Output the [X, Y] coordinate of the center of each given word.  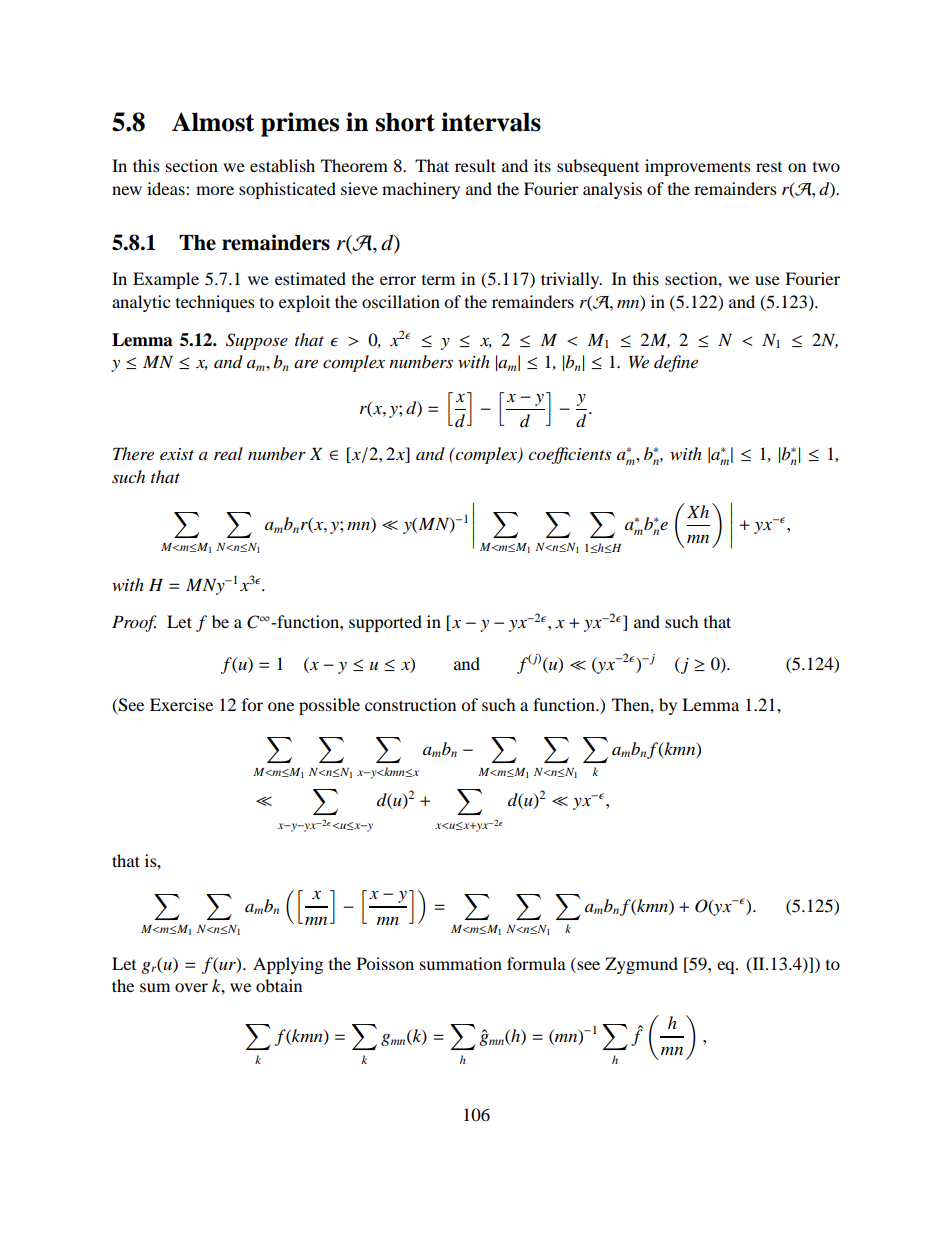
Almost [213, 122]
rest [769, 167]
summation [461, 963]
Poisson [385, 963]
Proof [134, 623]
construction [410, 704]
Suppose [257, 341]
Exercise [181, 704]
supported [385, 623]
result [475, 165]
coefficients [569, 455]
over [191, 987]
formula [536, 963]
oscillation [401, 301]
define [676, 363]
